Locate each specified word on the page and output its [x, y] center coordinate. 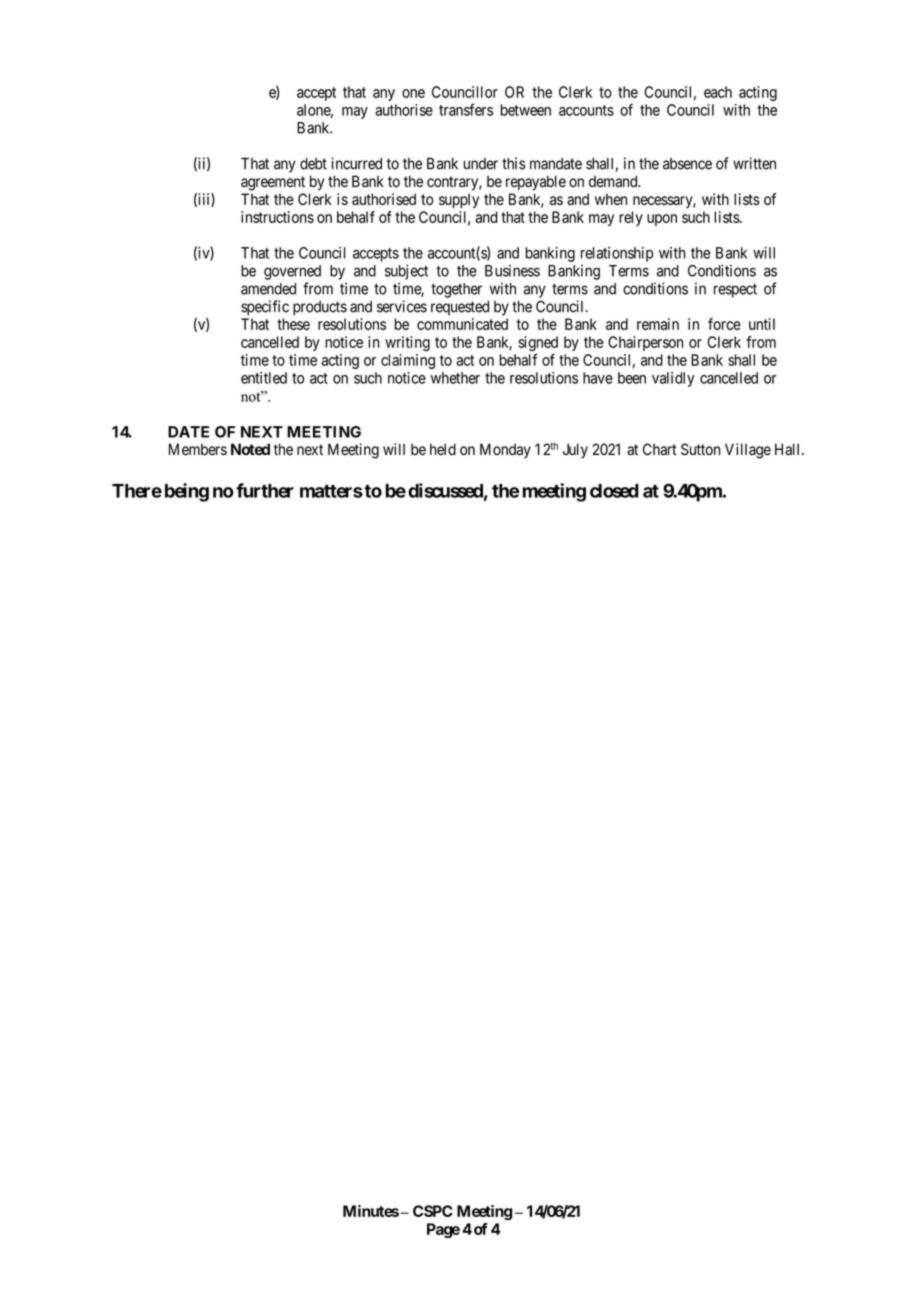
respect [735, 290]
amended [268, 289]
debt [313, 164]
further [265, 490]
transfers [466, 109]
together [456, 290]
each [718, 92]
